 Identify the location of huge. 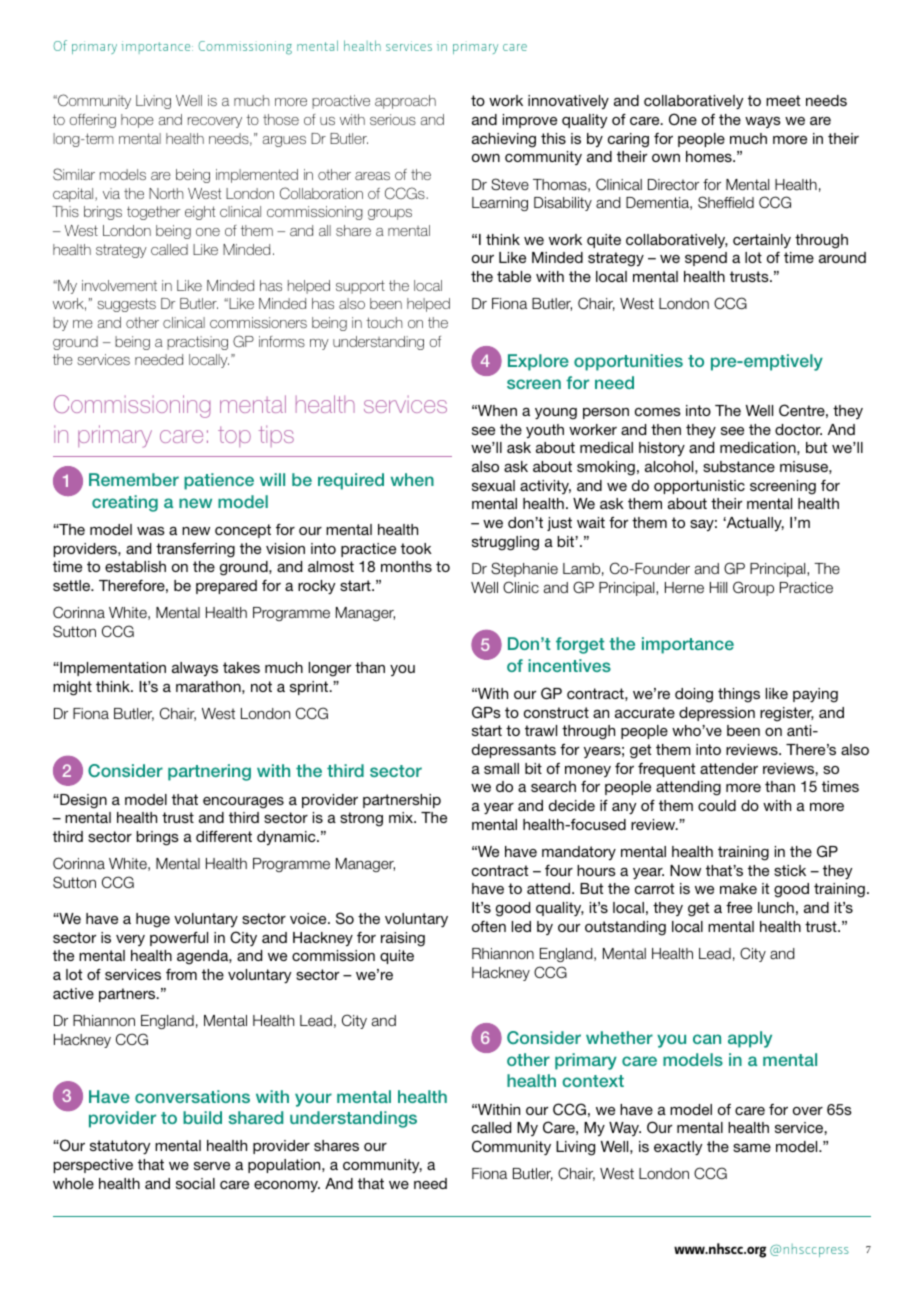
(153, 920).
